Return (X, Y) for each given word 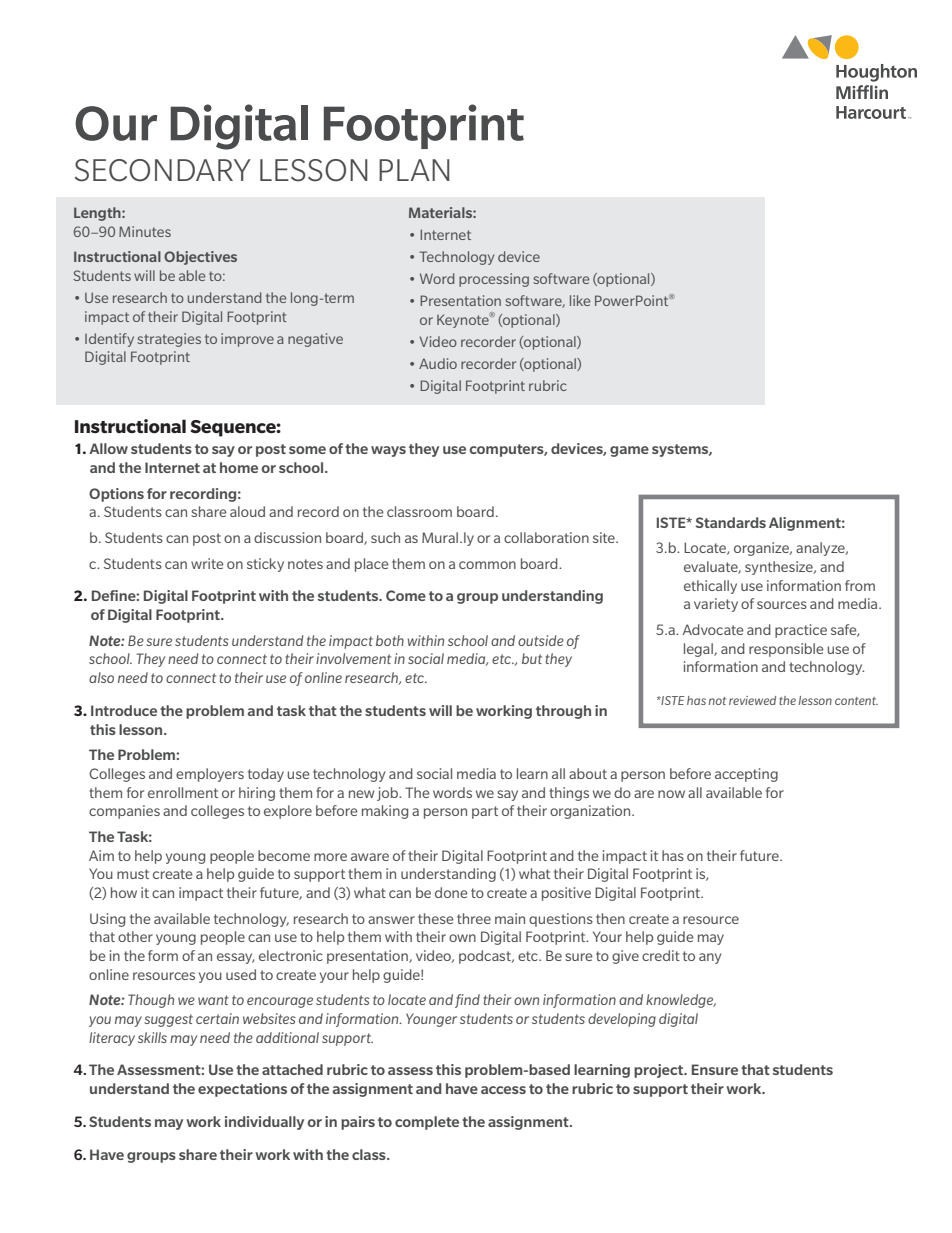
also (101, 677)
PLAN (414, 170)
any (710, 958)
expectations (242, 1090)
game (629, 451)
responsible (786, 650)
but (532, 658)
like (580, 300)
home (239, 467)
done (451, 892)
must (133, 874)
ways (388, 451)
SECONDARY (163, 170)
